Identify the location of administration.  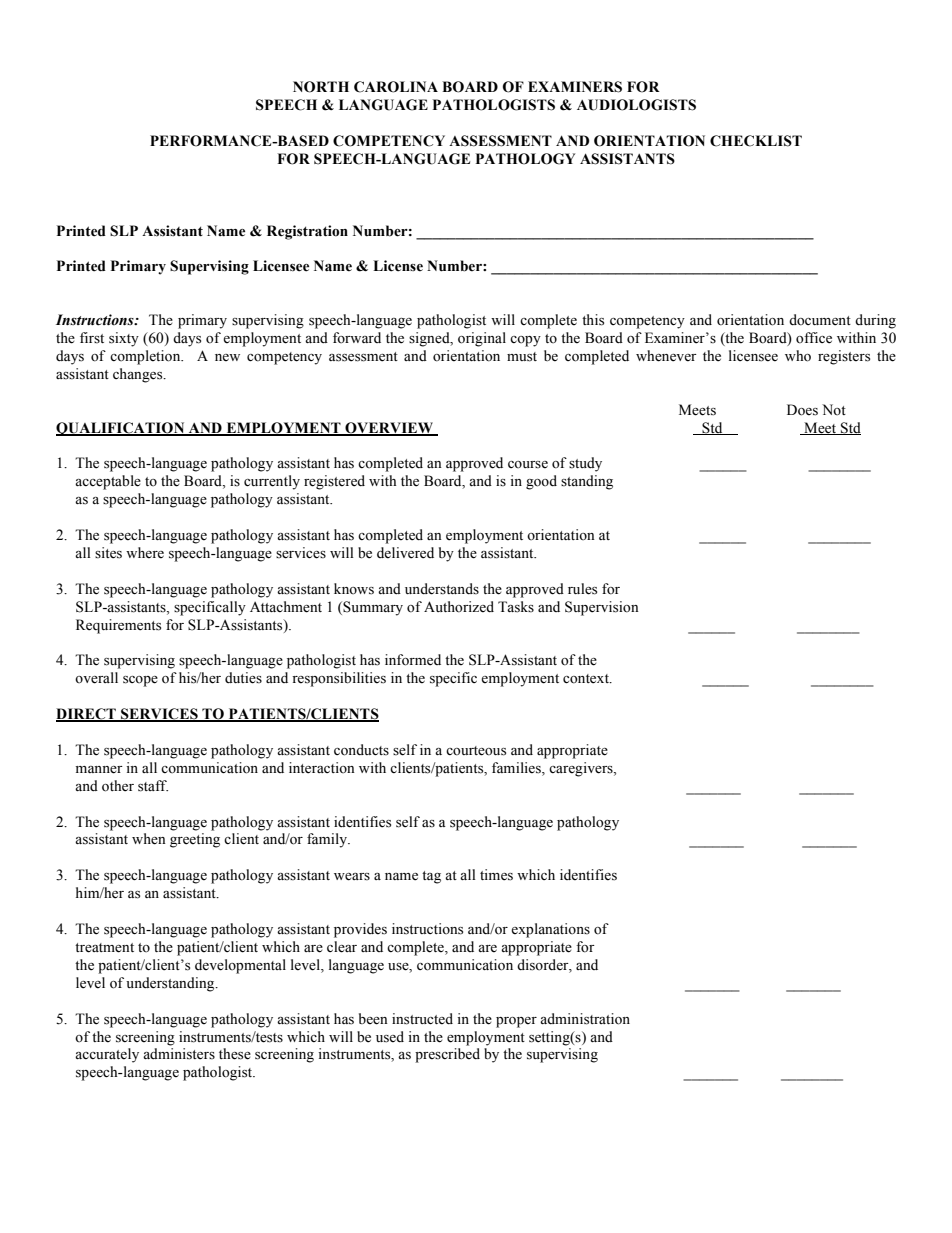
(585, 1019).
